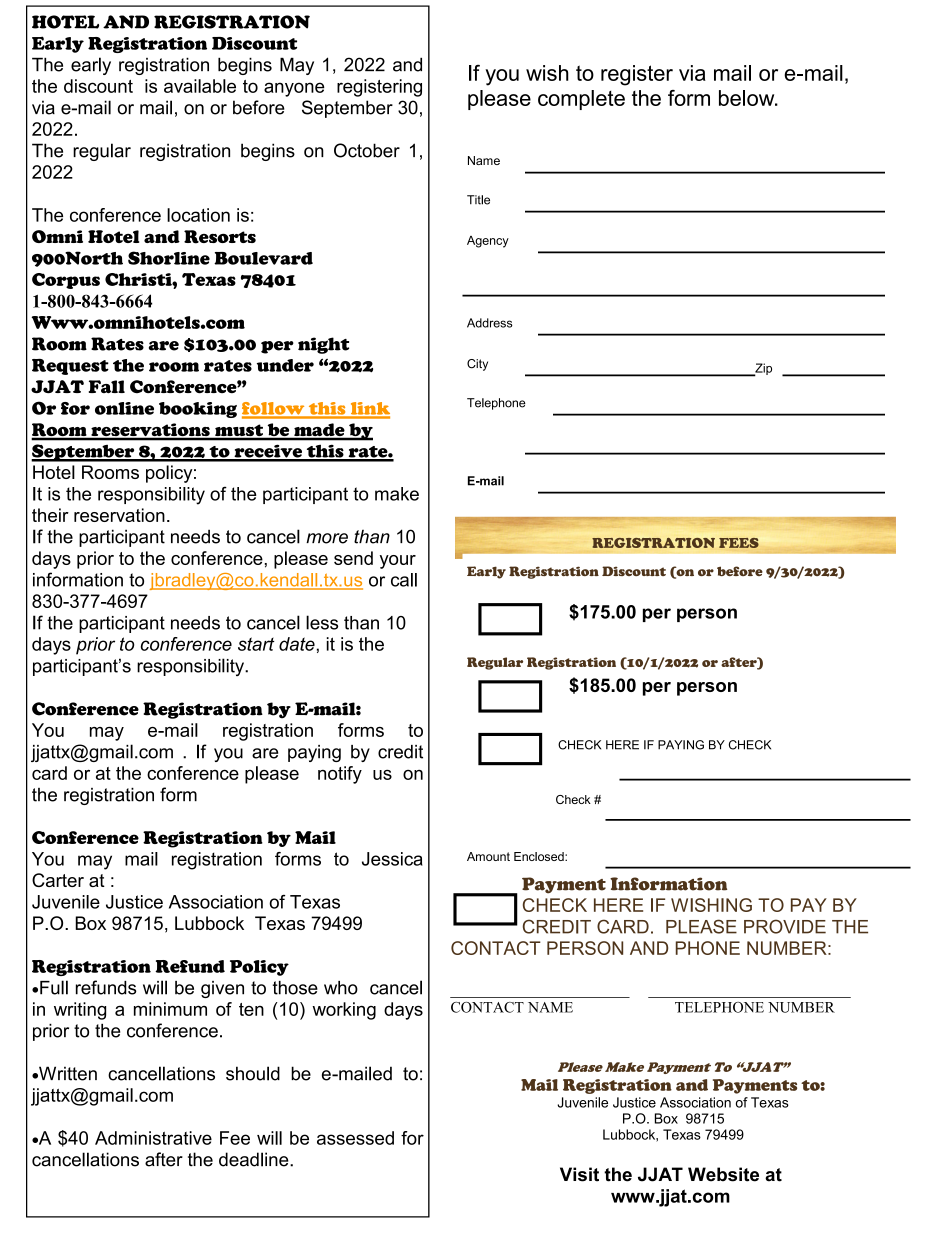  Describe the element at coordinates (739, 543) in the page. I see `FEES` at that location.
